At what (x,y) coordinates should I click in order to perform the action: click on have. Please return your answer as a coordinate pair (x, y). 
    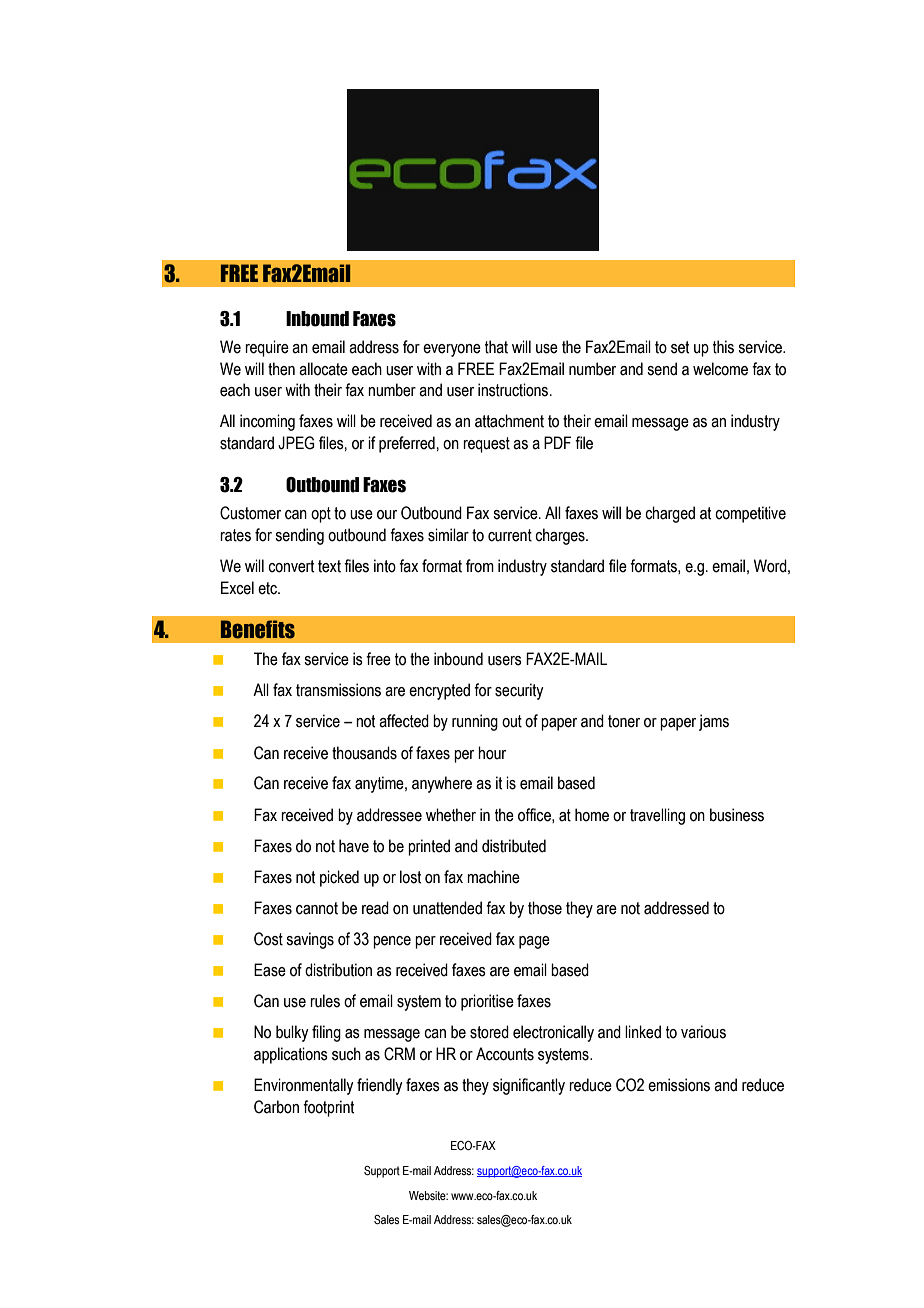
    Looking at the image, I should click on (354, 846).
